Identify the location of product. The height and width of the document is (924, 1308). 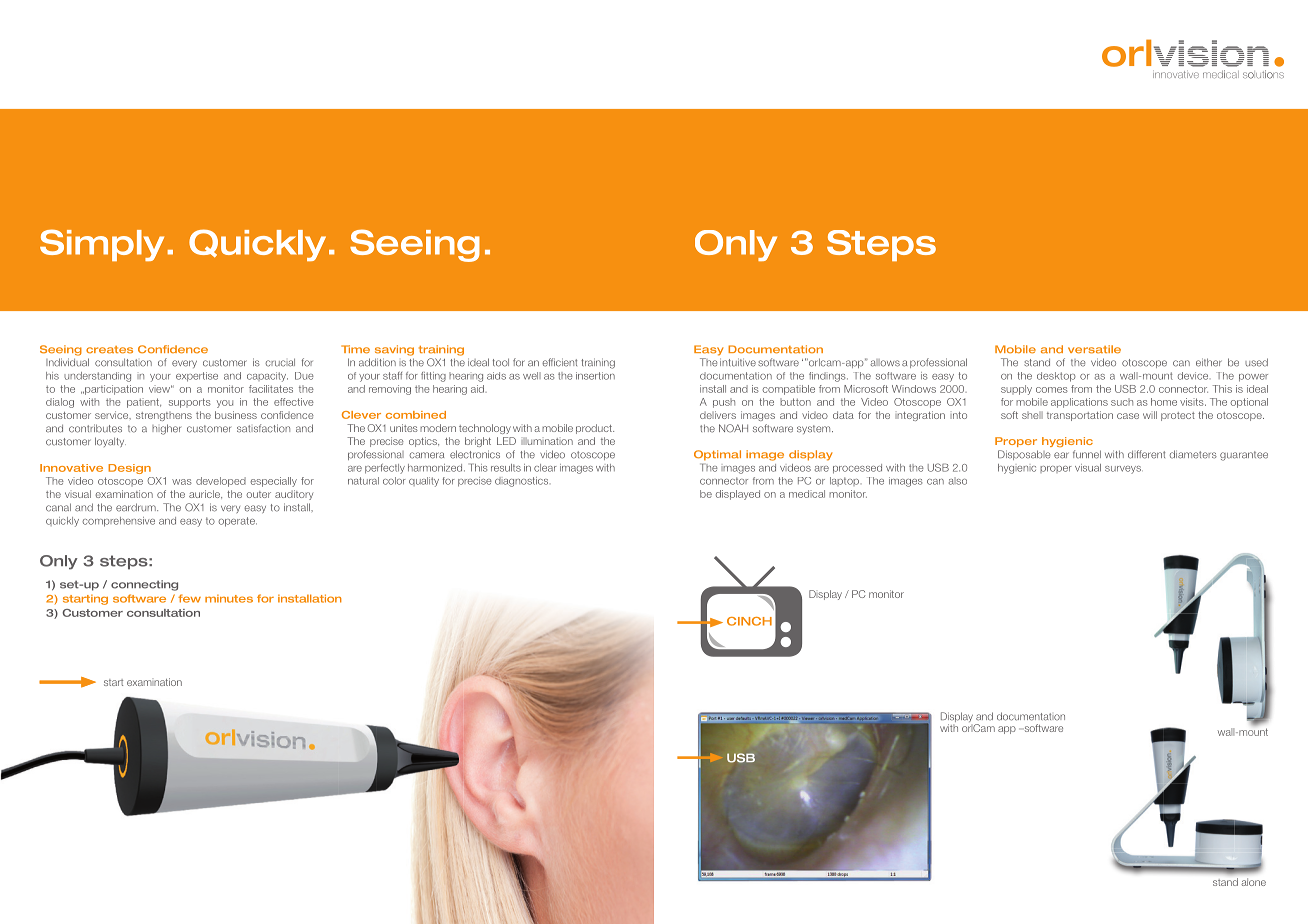
(595, 429).
